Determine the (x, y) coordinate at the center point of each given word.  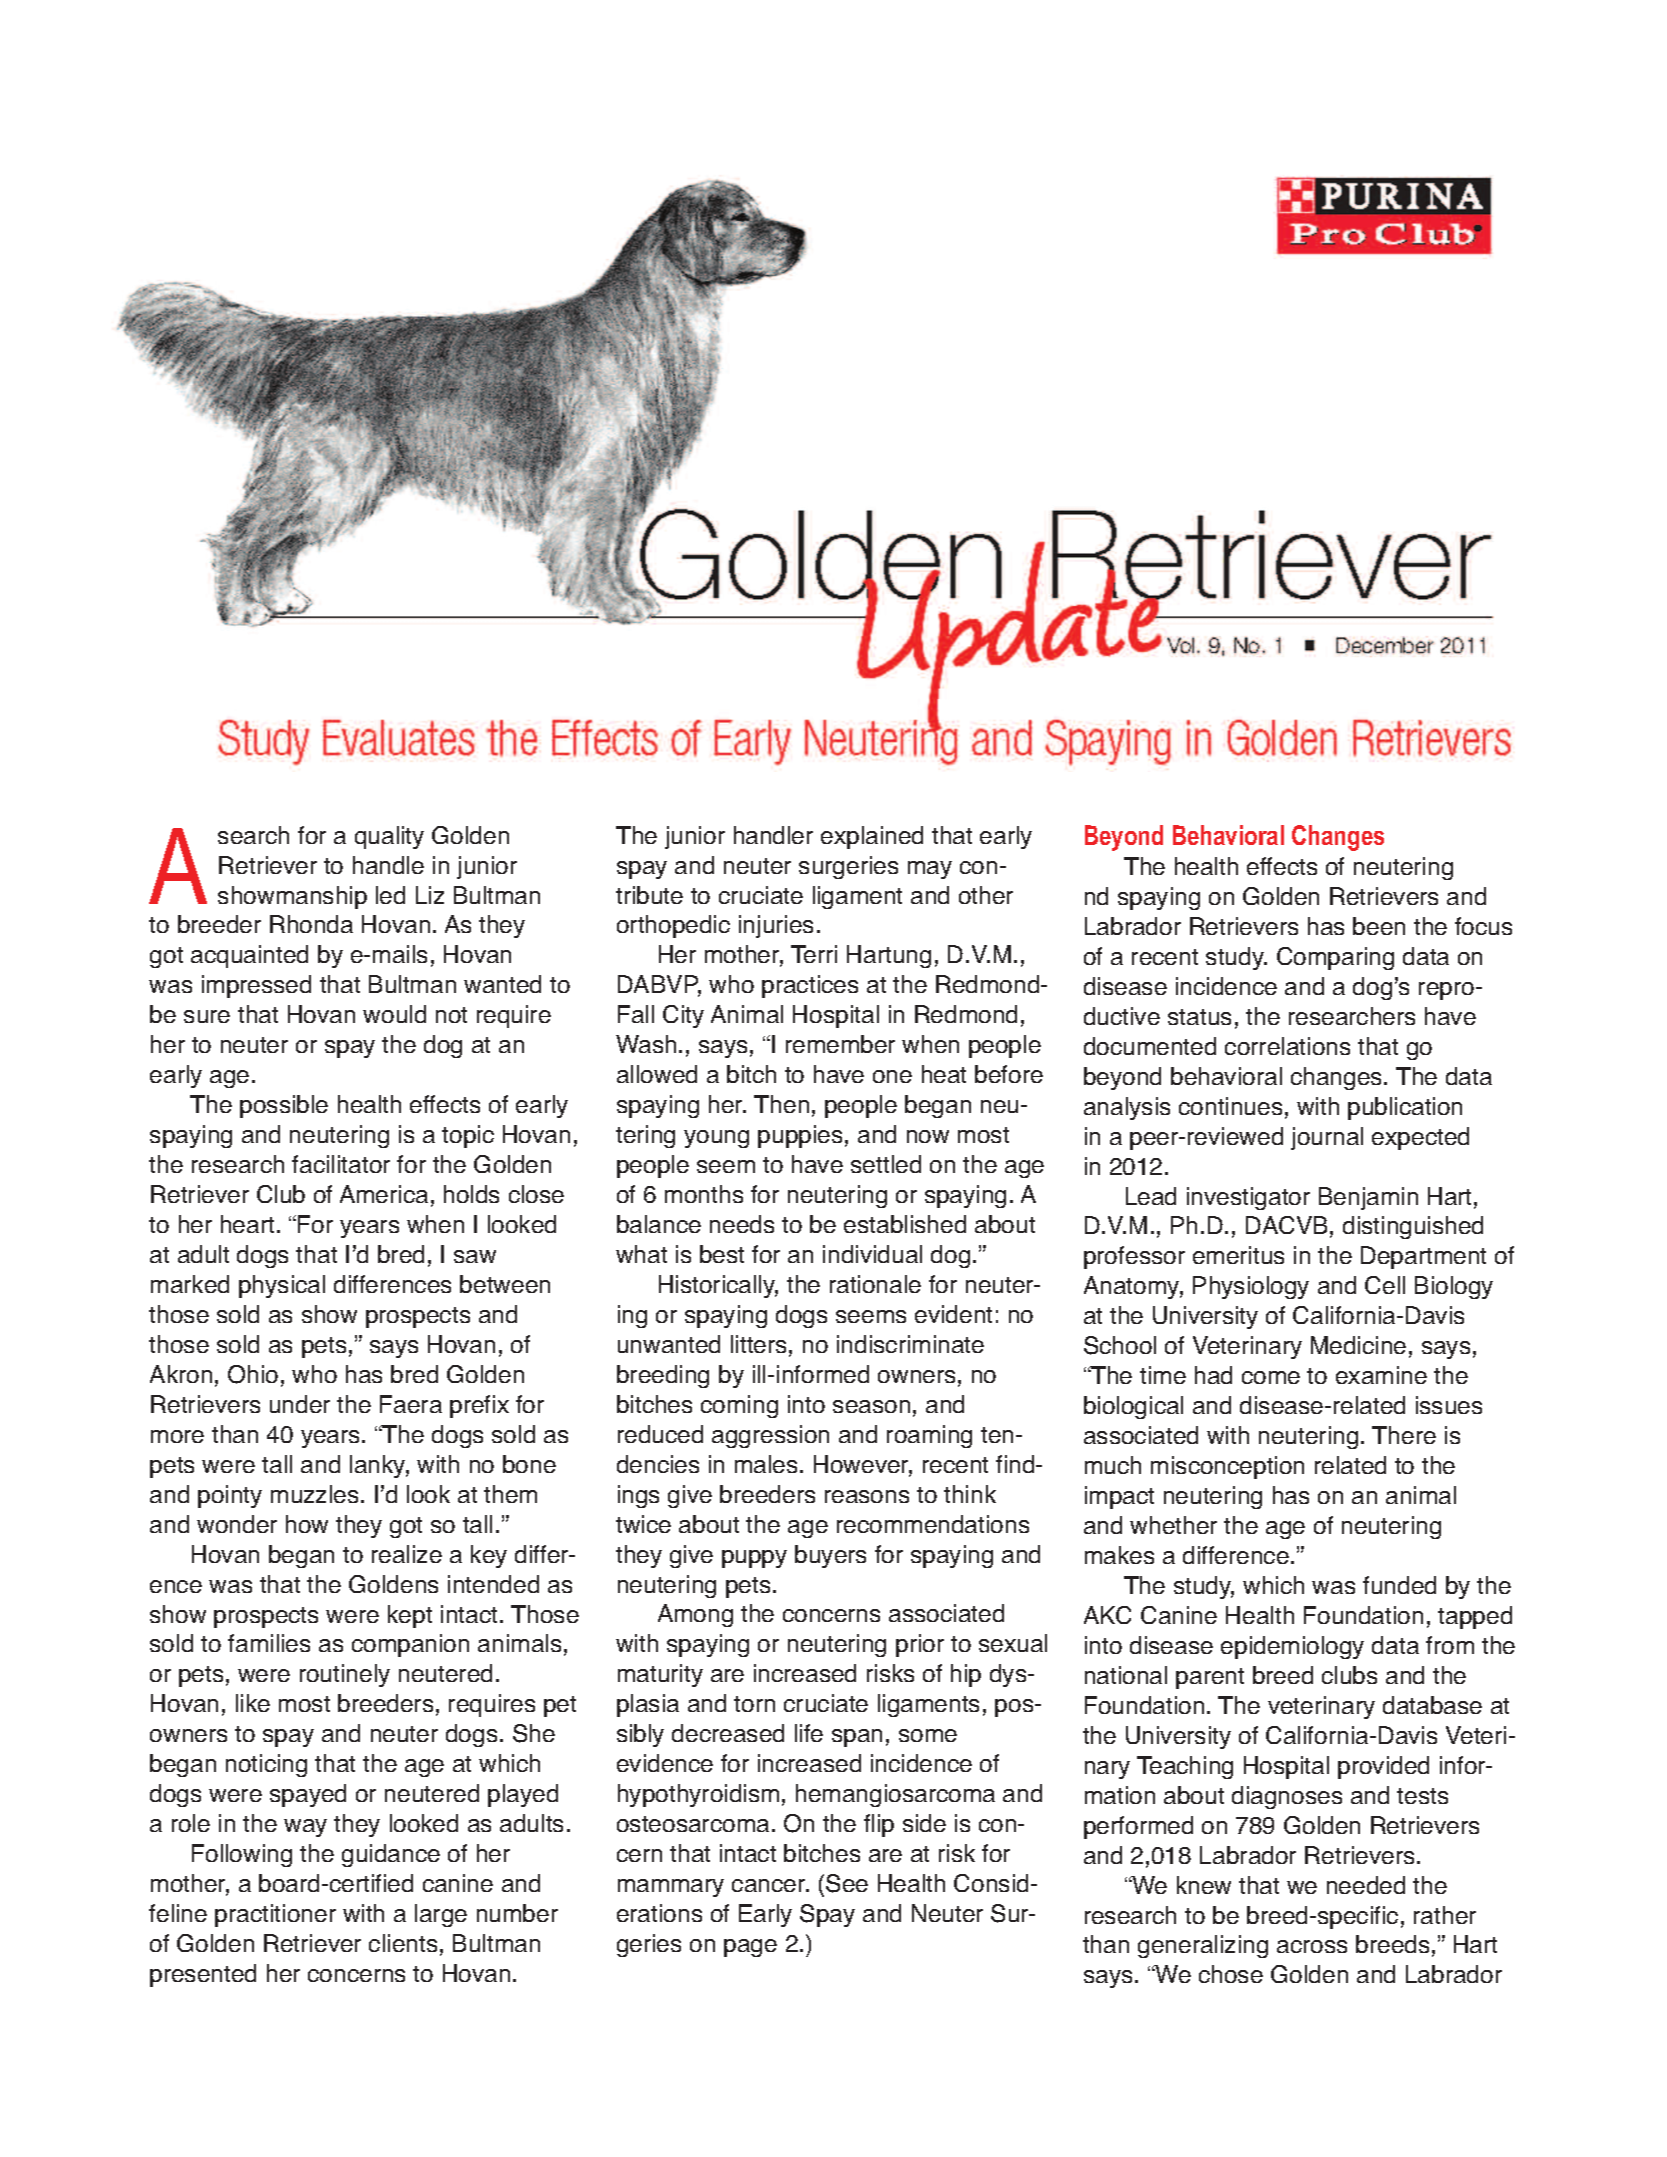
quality (389, 837)
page (750, 1948)
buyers (830, 1556)
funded (1399, 1585)
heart (247, 1224)
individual (872, 1254)
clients (403, 1943)
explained (872, 837)
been (1379, 926)
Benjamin (1368, 1198)
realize (407, 1554)
